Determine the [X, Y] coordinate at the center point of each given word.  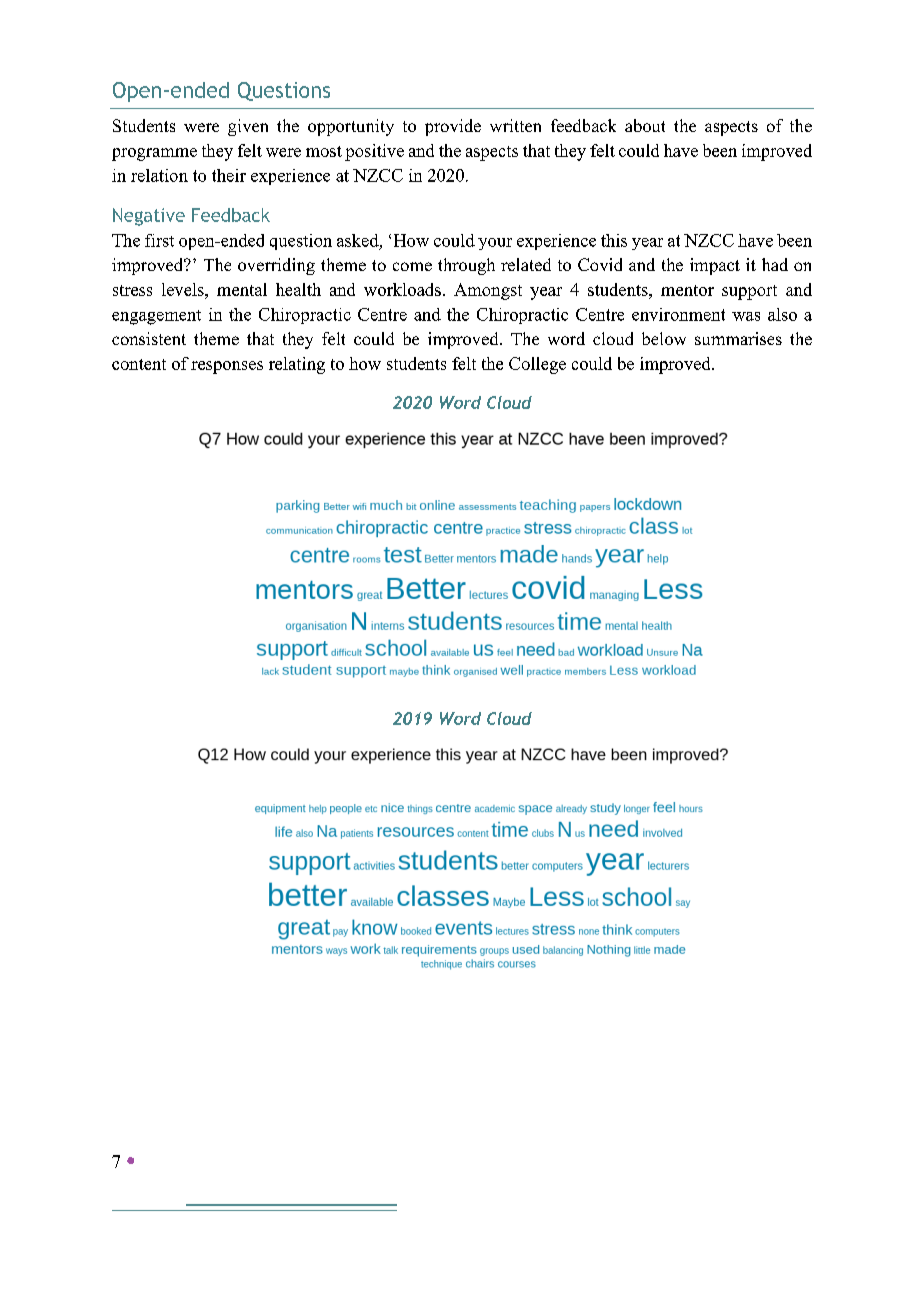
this [614, 240]
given [248, 127]
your [495, 244]
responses [227, 367]
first [159, 240]
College [537, 365]
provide [453, 127]
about [645, 125]
